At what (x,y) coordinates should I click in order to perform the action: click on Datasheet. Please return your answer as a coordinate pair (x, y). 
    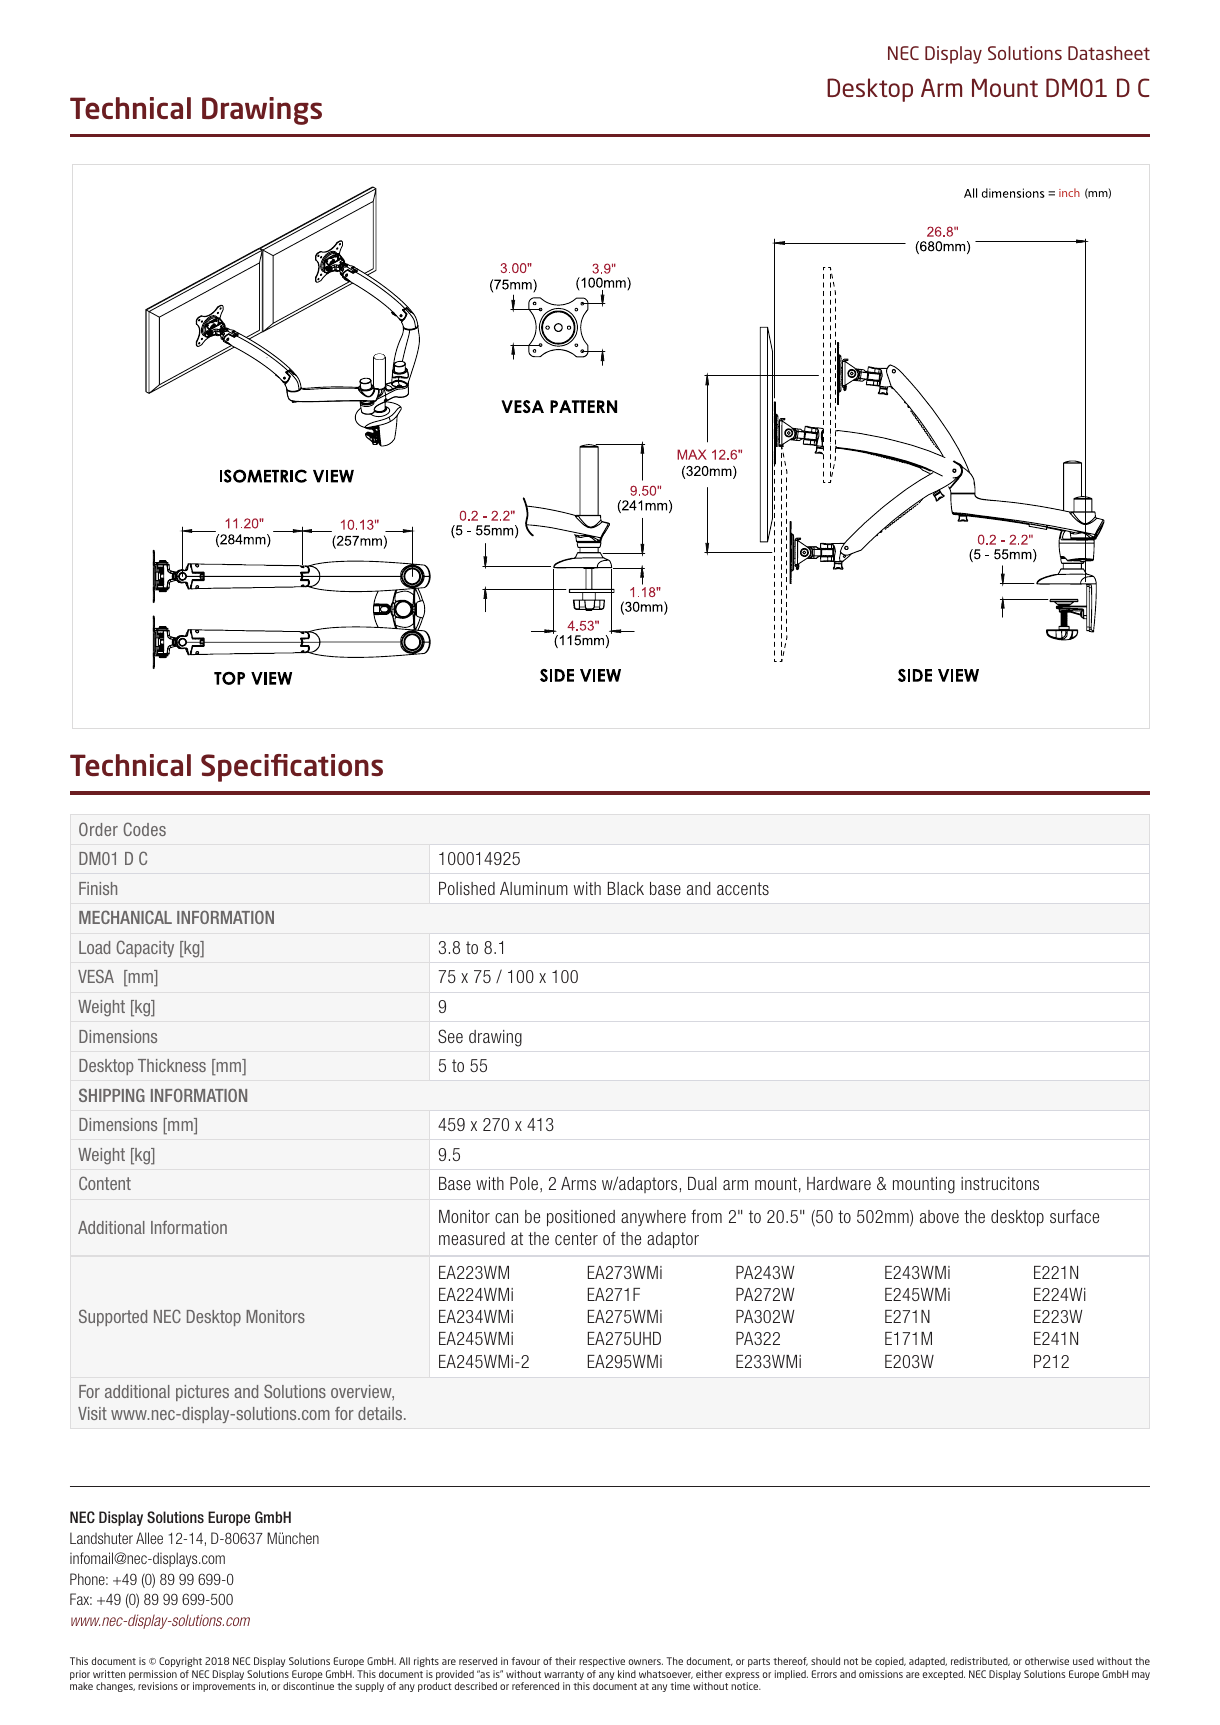
    Looking at the image, I should click on (1109, 53).
